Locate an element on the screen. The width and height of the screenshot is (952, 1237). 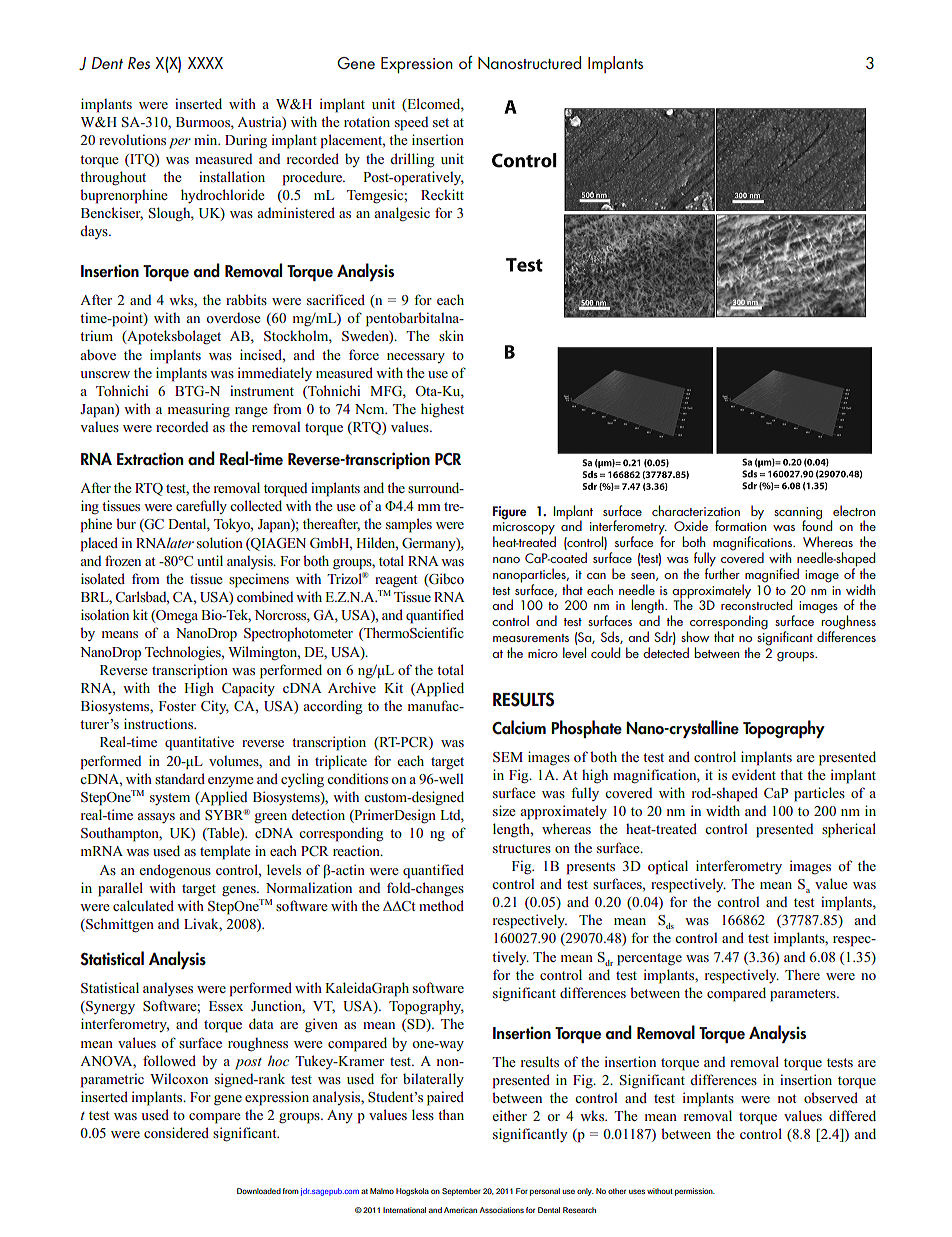
spherical is located at coordinates (849, 830).
